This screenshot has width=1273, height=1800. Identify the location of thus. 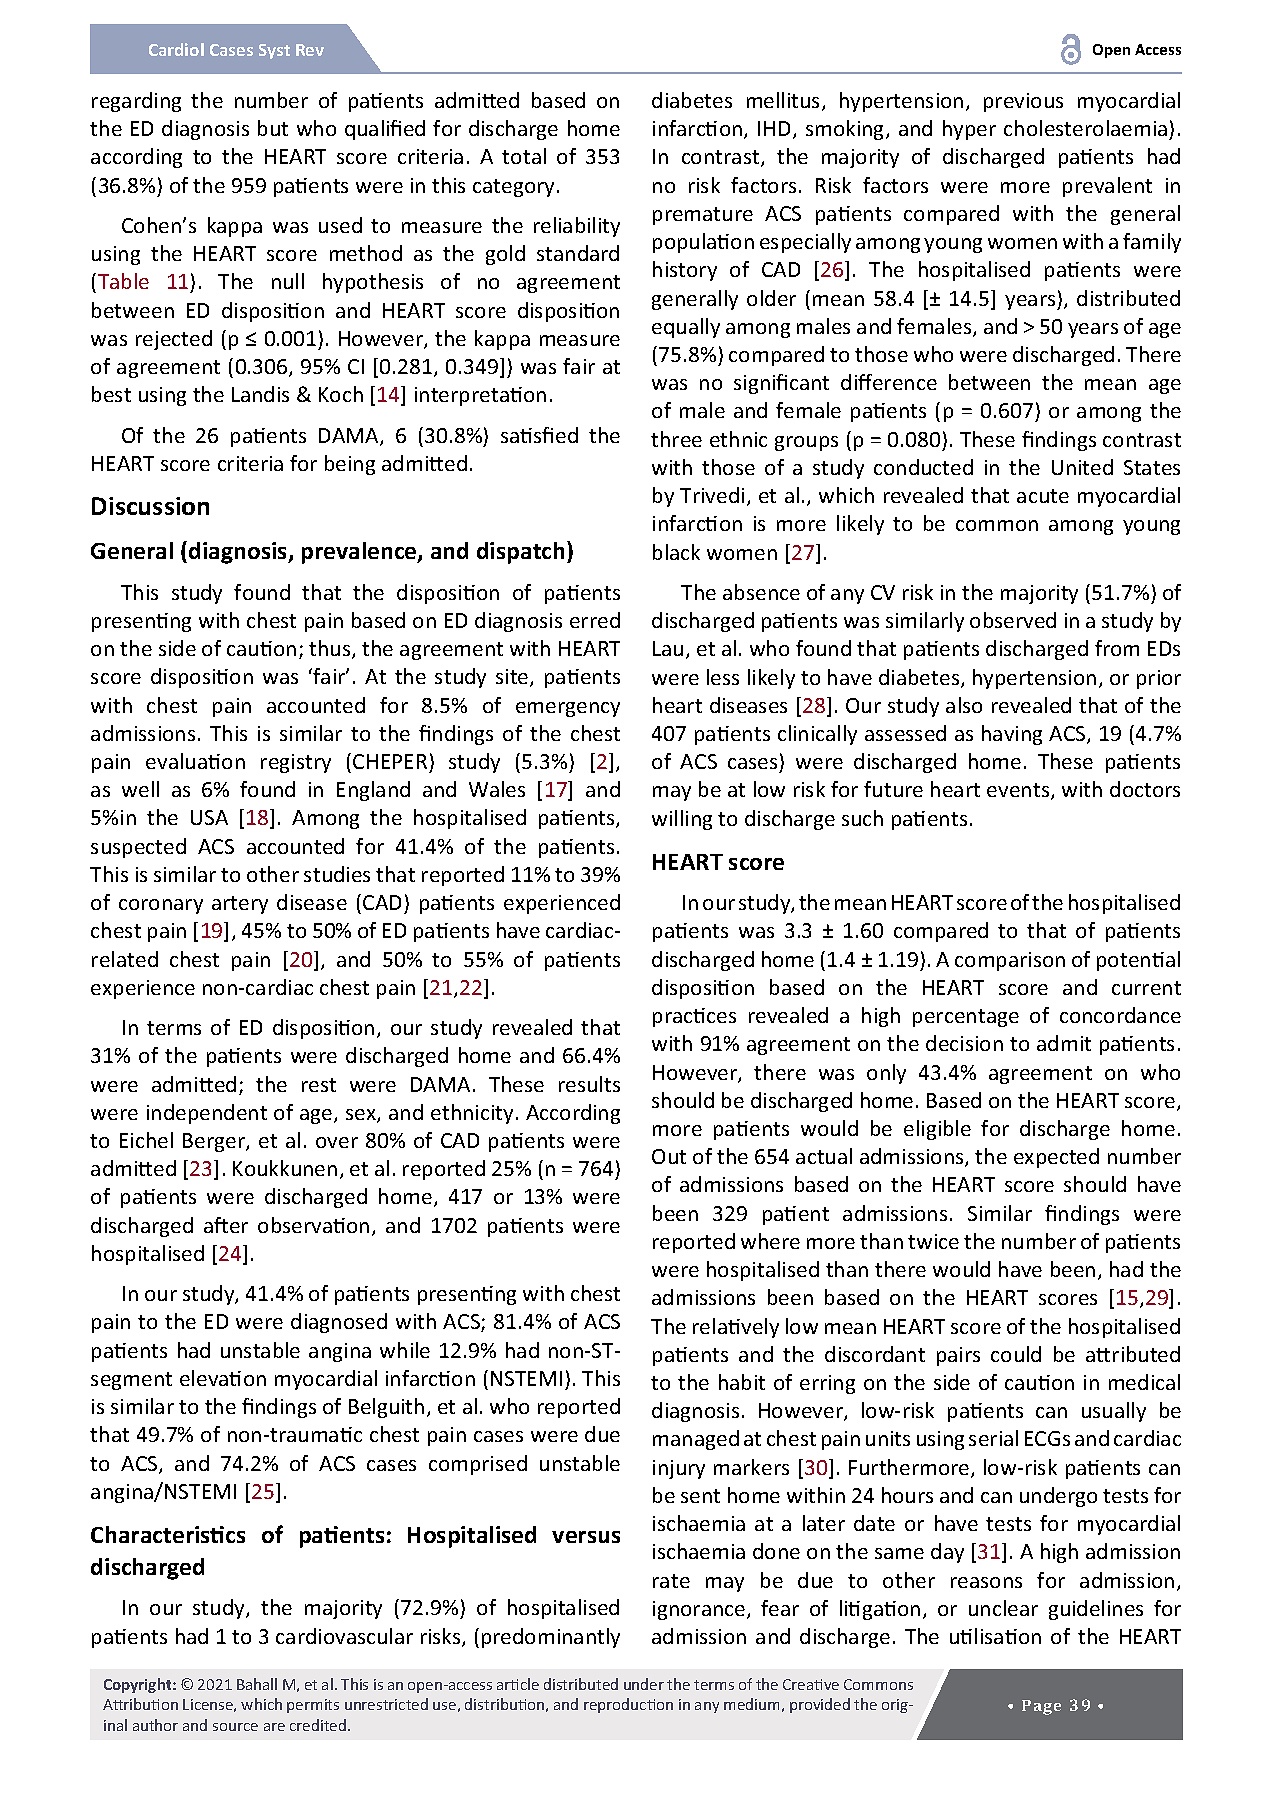
(331, 649).
